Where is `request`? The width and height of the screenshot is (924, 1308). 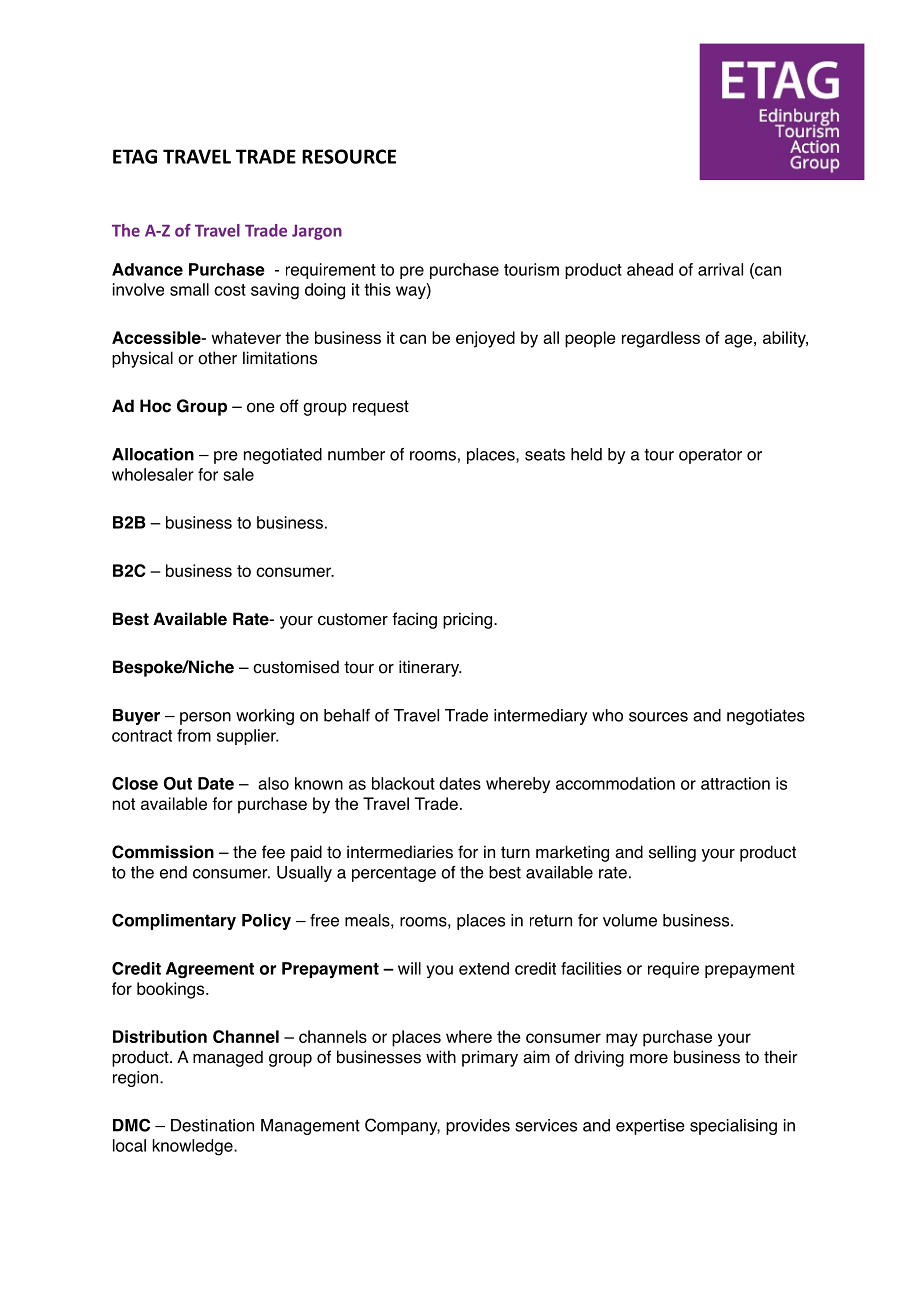 request is located at coordinates (381, 408).
